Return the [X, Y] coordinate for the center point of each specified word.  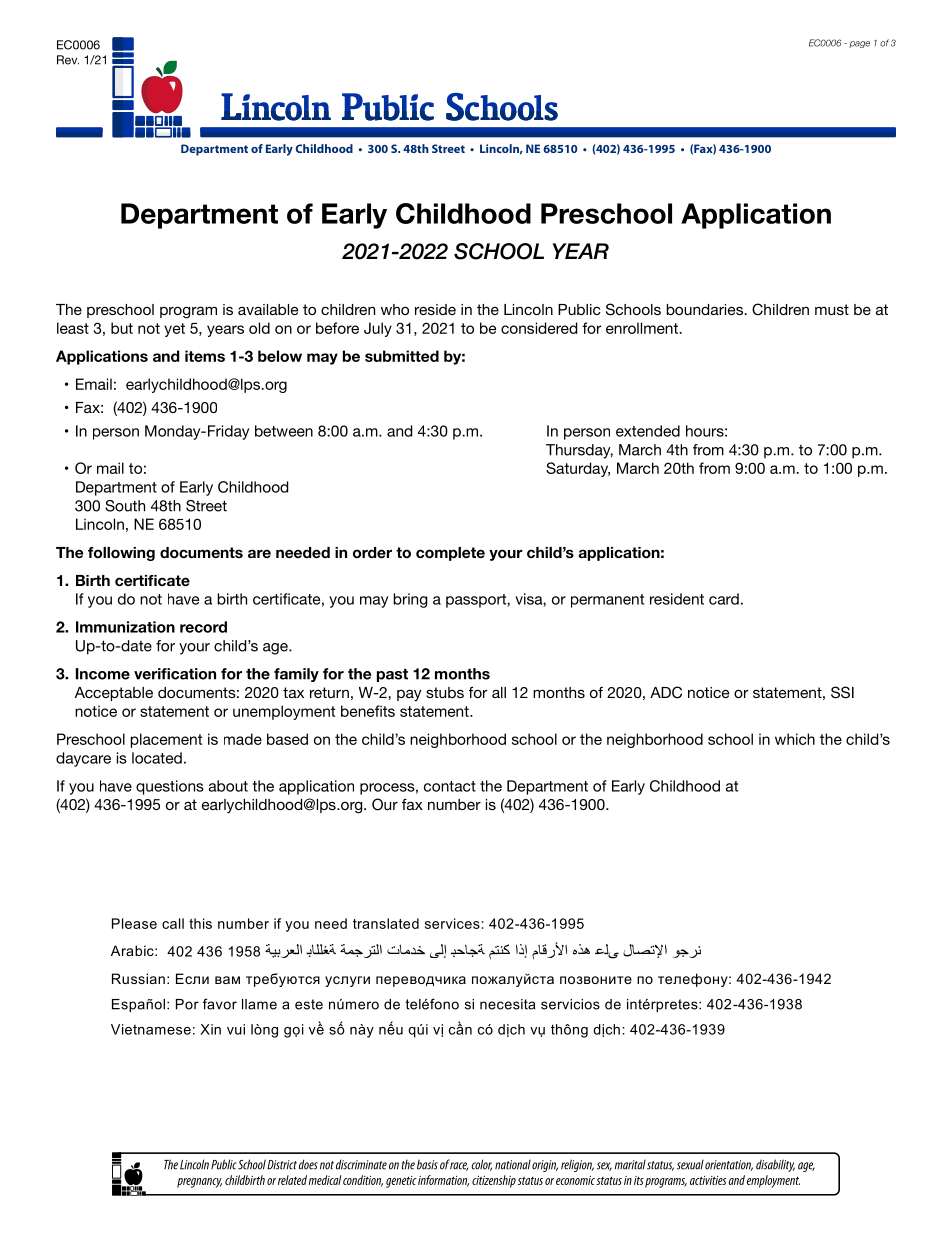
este [309, 1004]
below [280, 356]
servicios [570, 1004]
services [452, 923]
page [859, 44]
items [205, 356]
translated [386, 923]
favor [220, 1004]
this [200, 923]
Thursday [579, 451]
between [284, 431]
